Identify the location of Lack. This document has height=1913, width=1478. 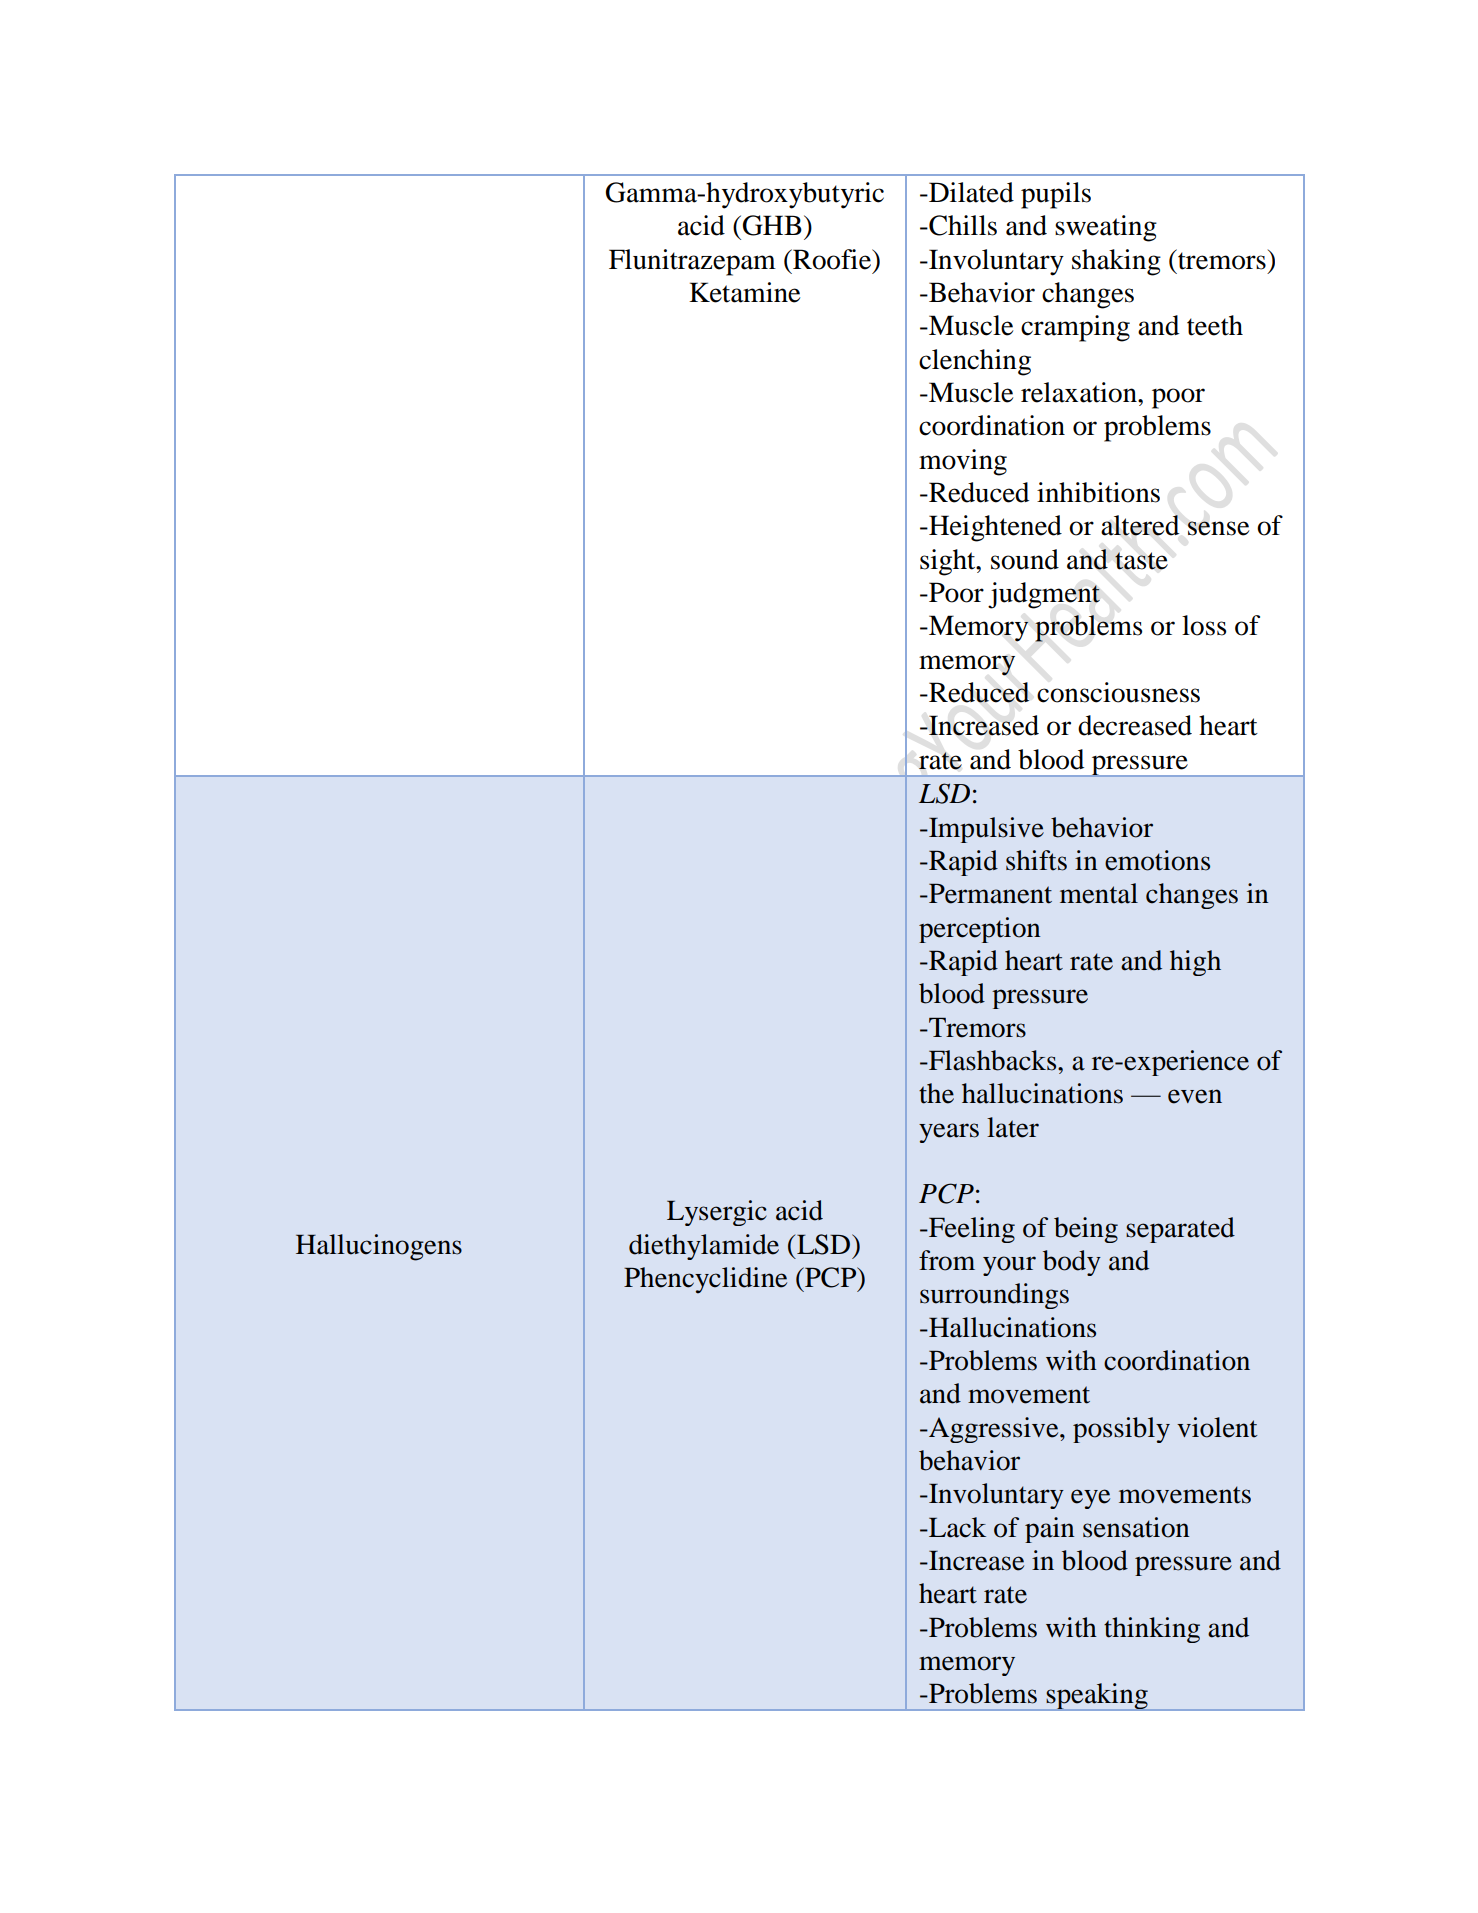
(956, 1527).
